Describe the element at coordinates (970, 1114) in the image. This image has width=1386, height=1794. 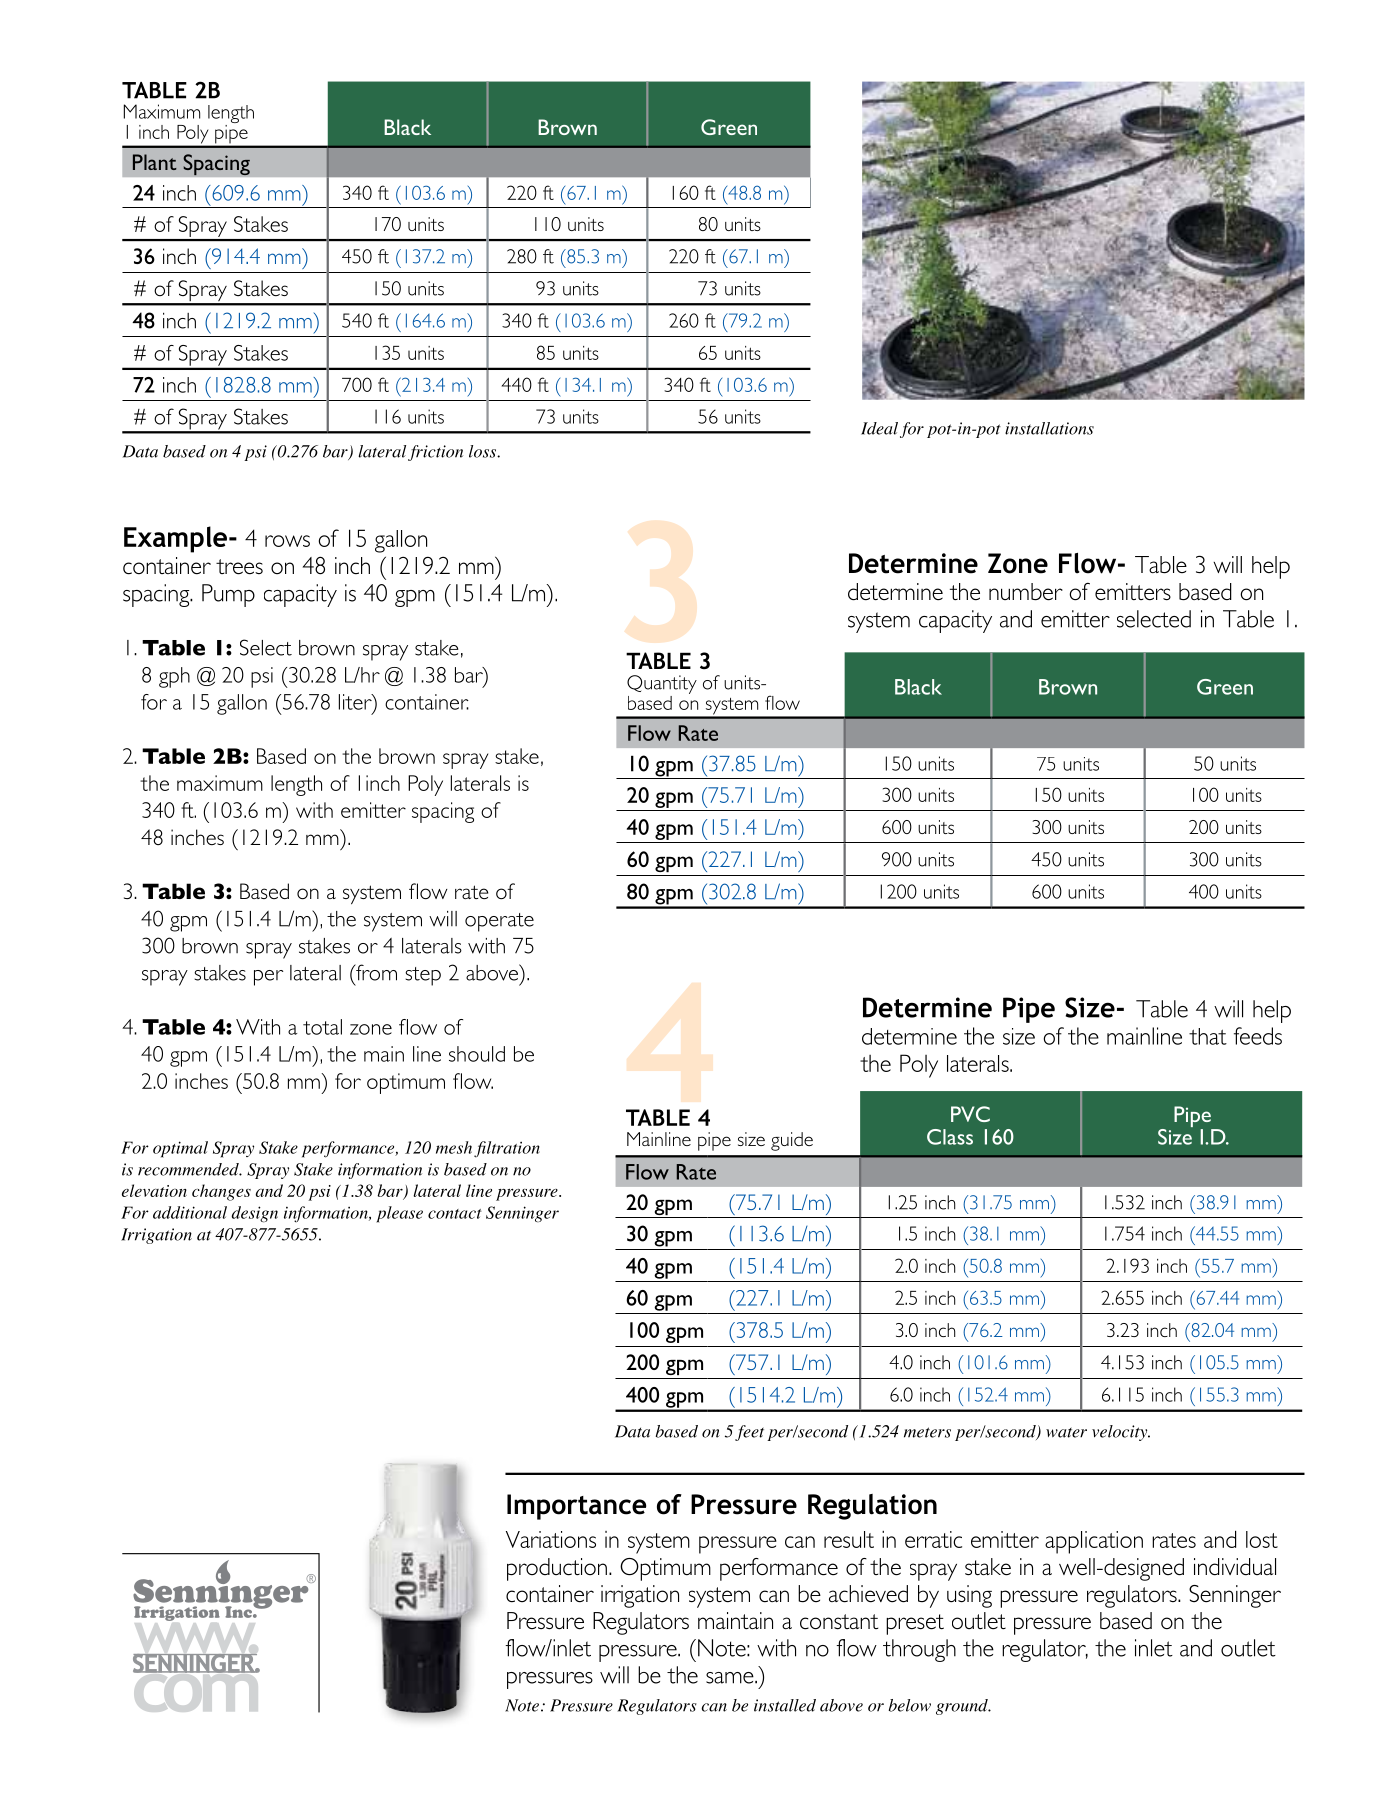
I see `PVC` at that location.
